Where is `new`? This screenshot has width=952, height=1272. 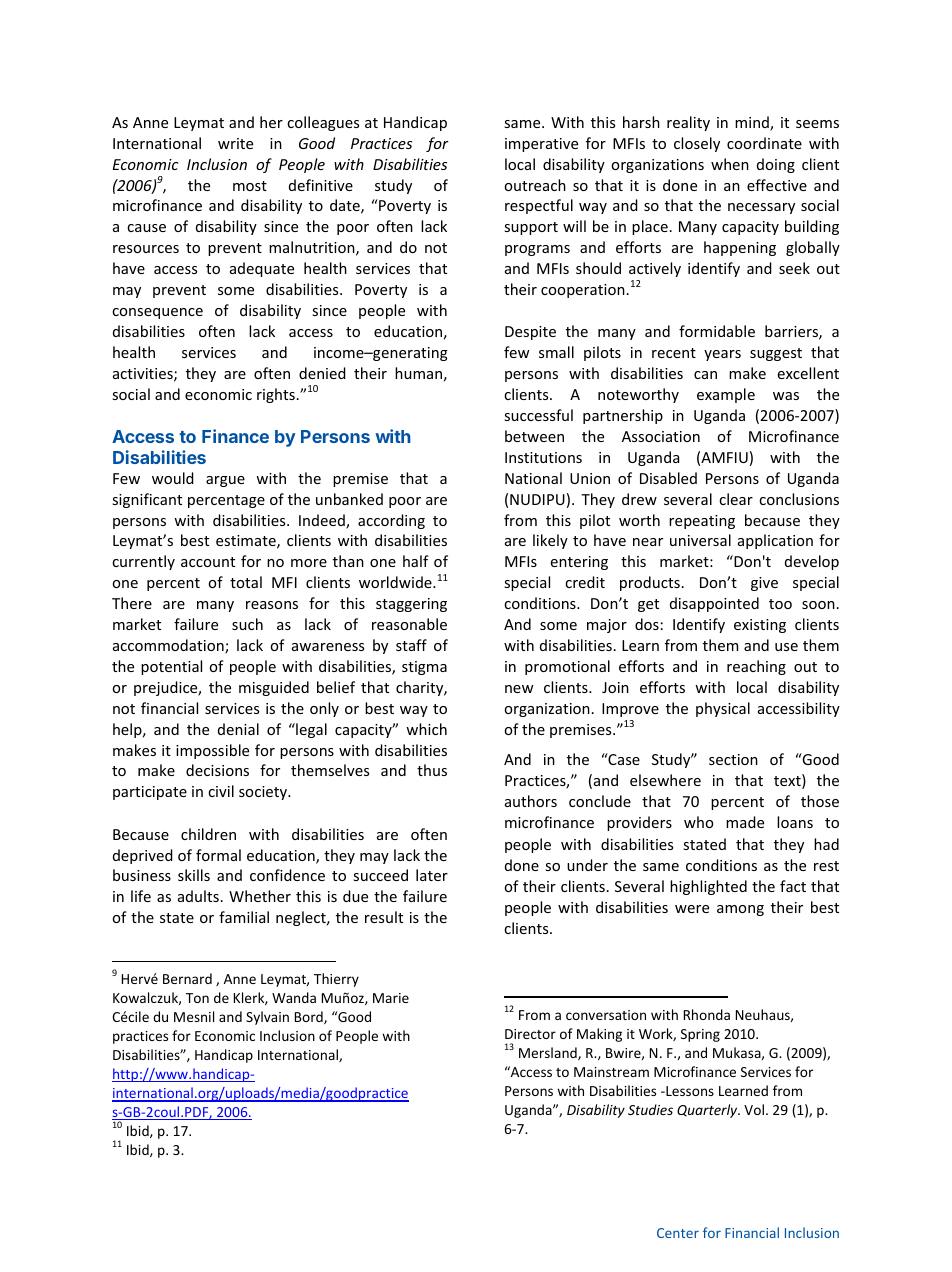 new is located at coordinates (519, 689).
